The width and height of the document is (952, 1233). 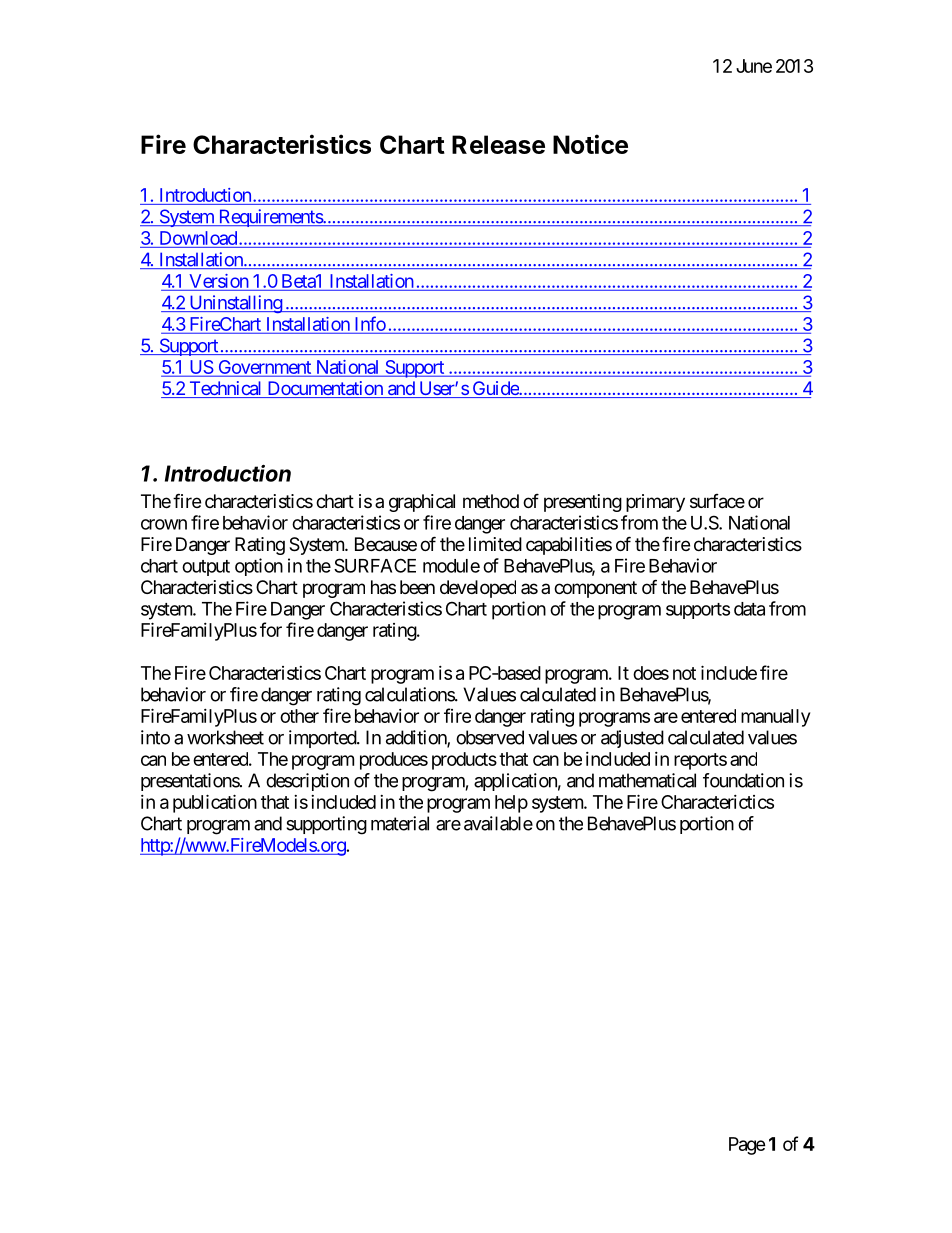 I want to click on Info, so click(x=370, y=323).
